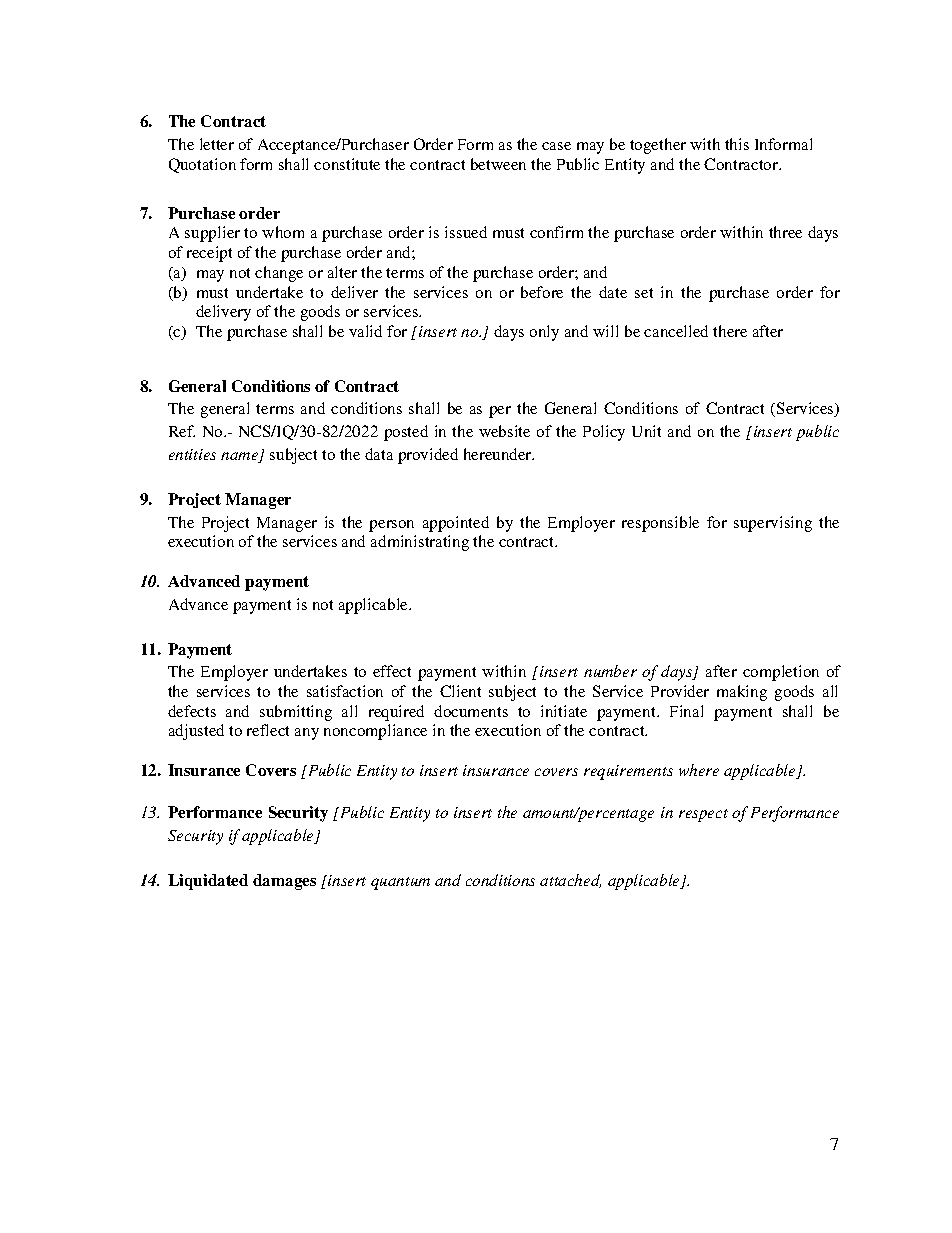 The image size is (952, 1233). I want to click on making, so click(742, 693).
